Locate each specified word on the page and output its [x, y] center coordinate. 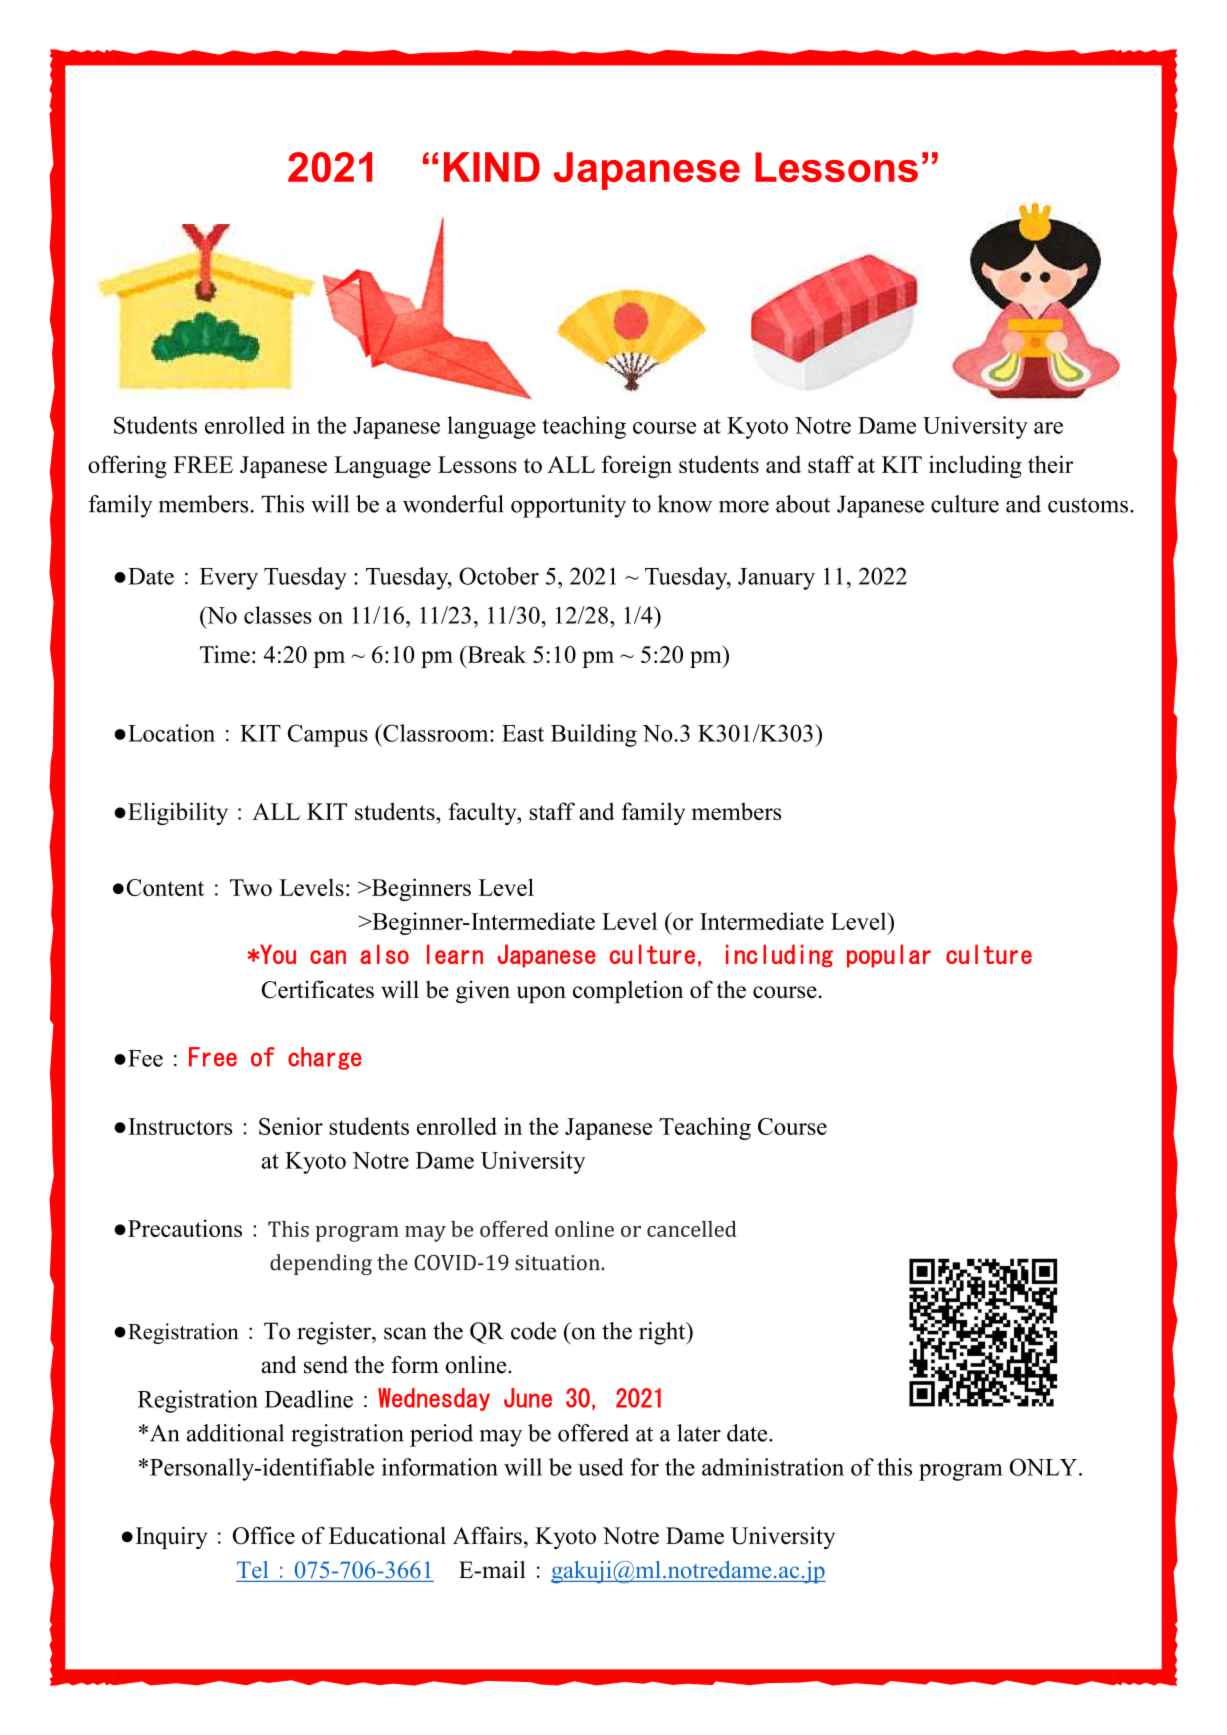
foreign [637, 466]
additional [235, 1433]
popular [889, 956]
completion [628, 991]
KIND [492, 167]
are [1048, 428]
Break [495, 654]
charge [324, 1058]
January [776, 579]
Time [225, 654]
